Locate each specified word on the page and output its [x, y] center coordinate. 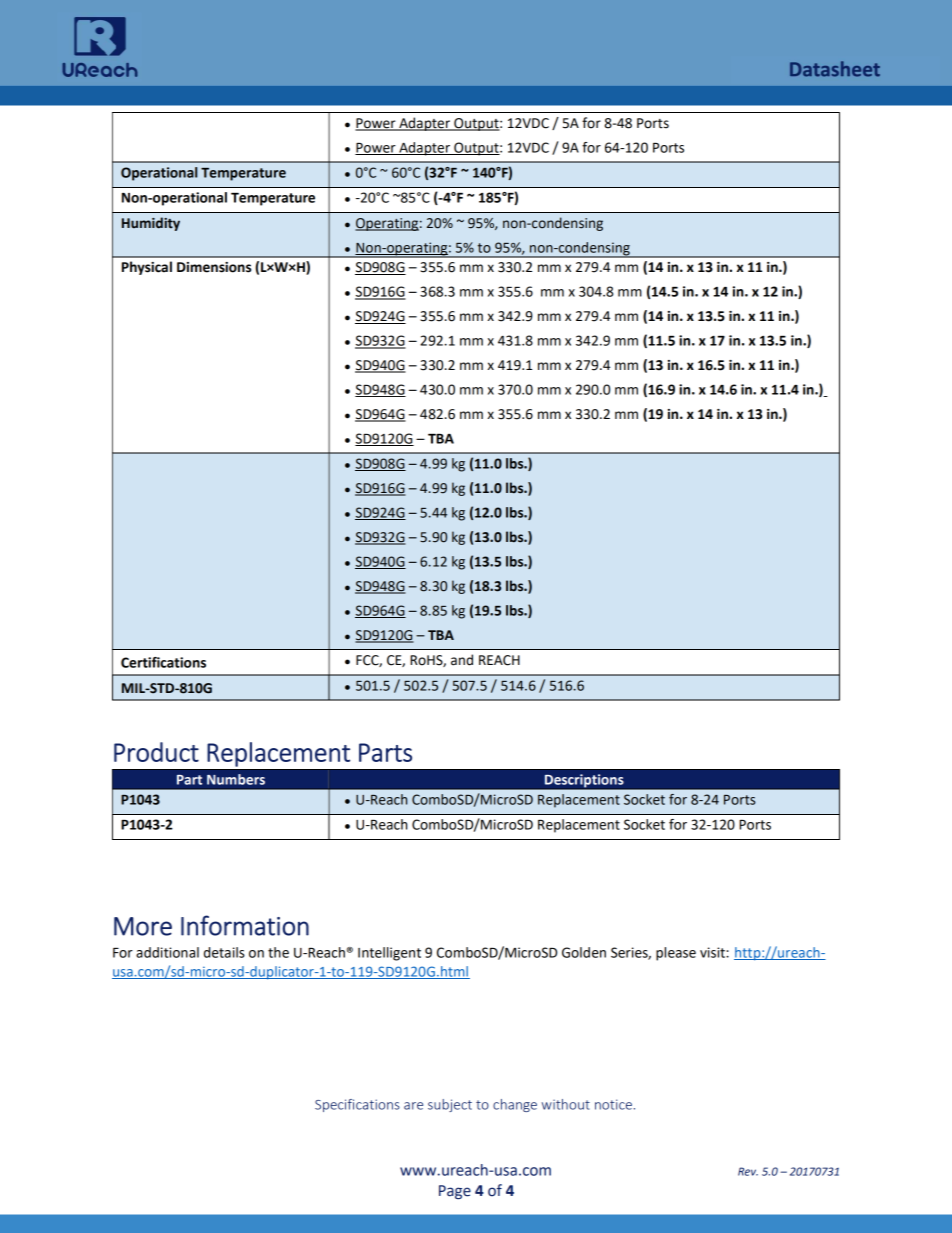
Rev [748, 1171]
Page [455, 1192]
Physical [147, 268]
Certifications [163, 662]
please [676, 954]
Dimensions [214, 267]
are [413, 1106]
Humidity [151, 224]
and [462, 660]
